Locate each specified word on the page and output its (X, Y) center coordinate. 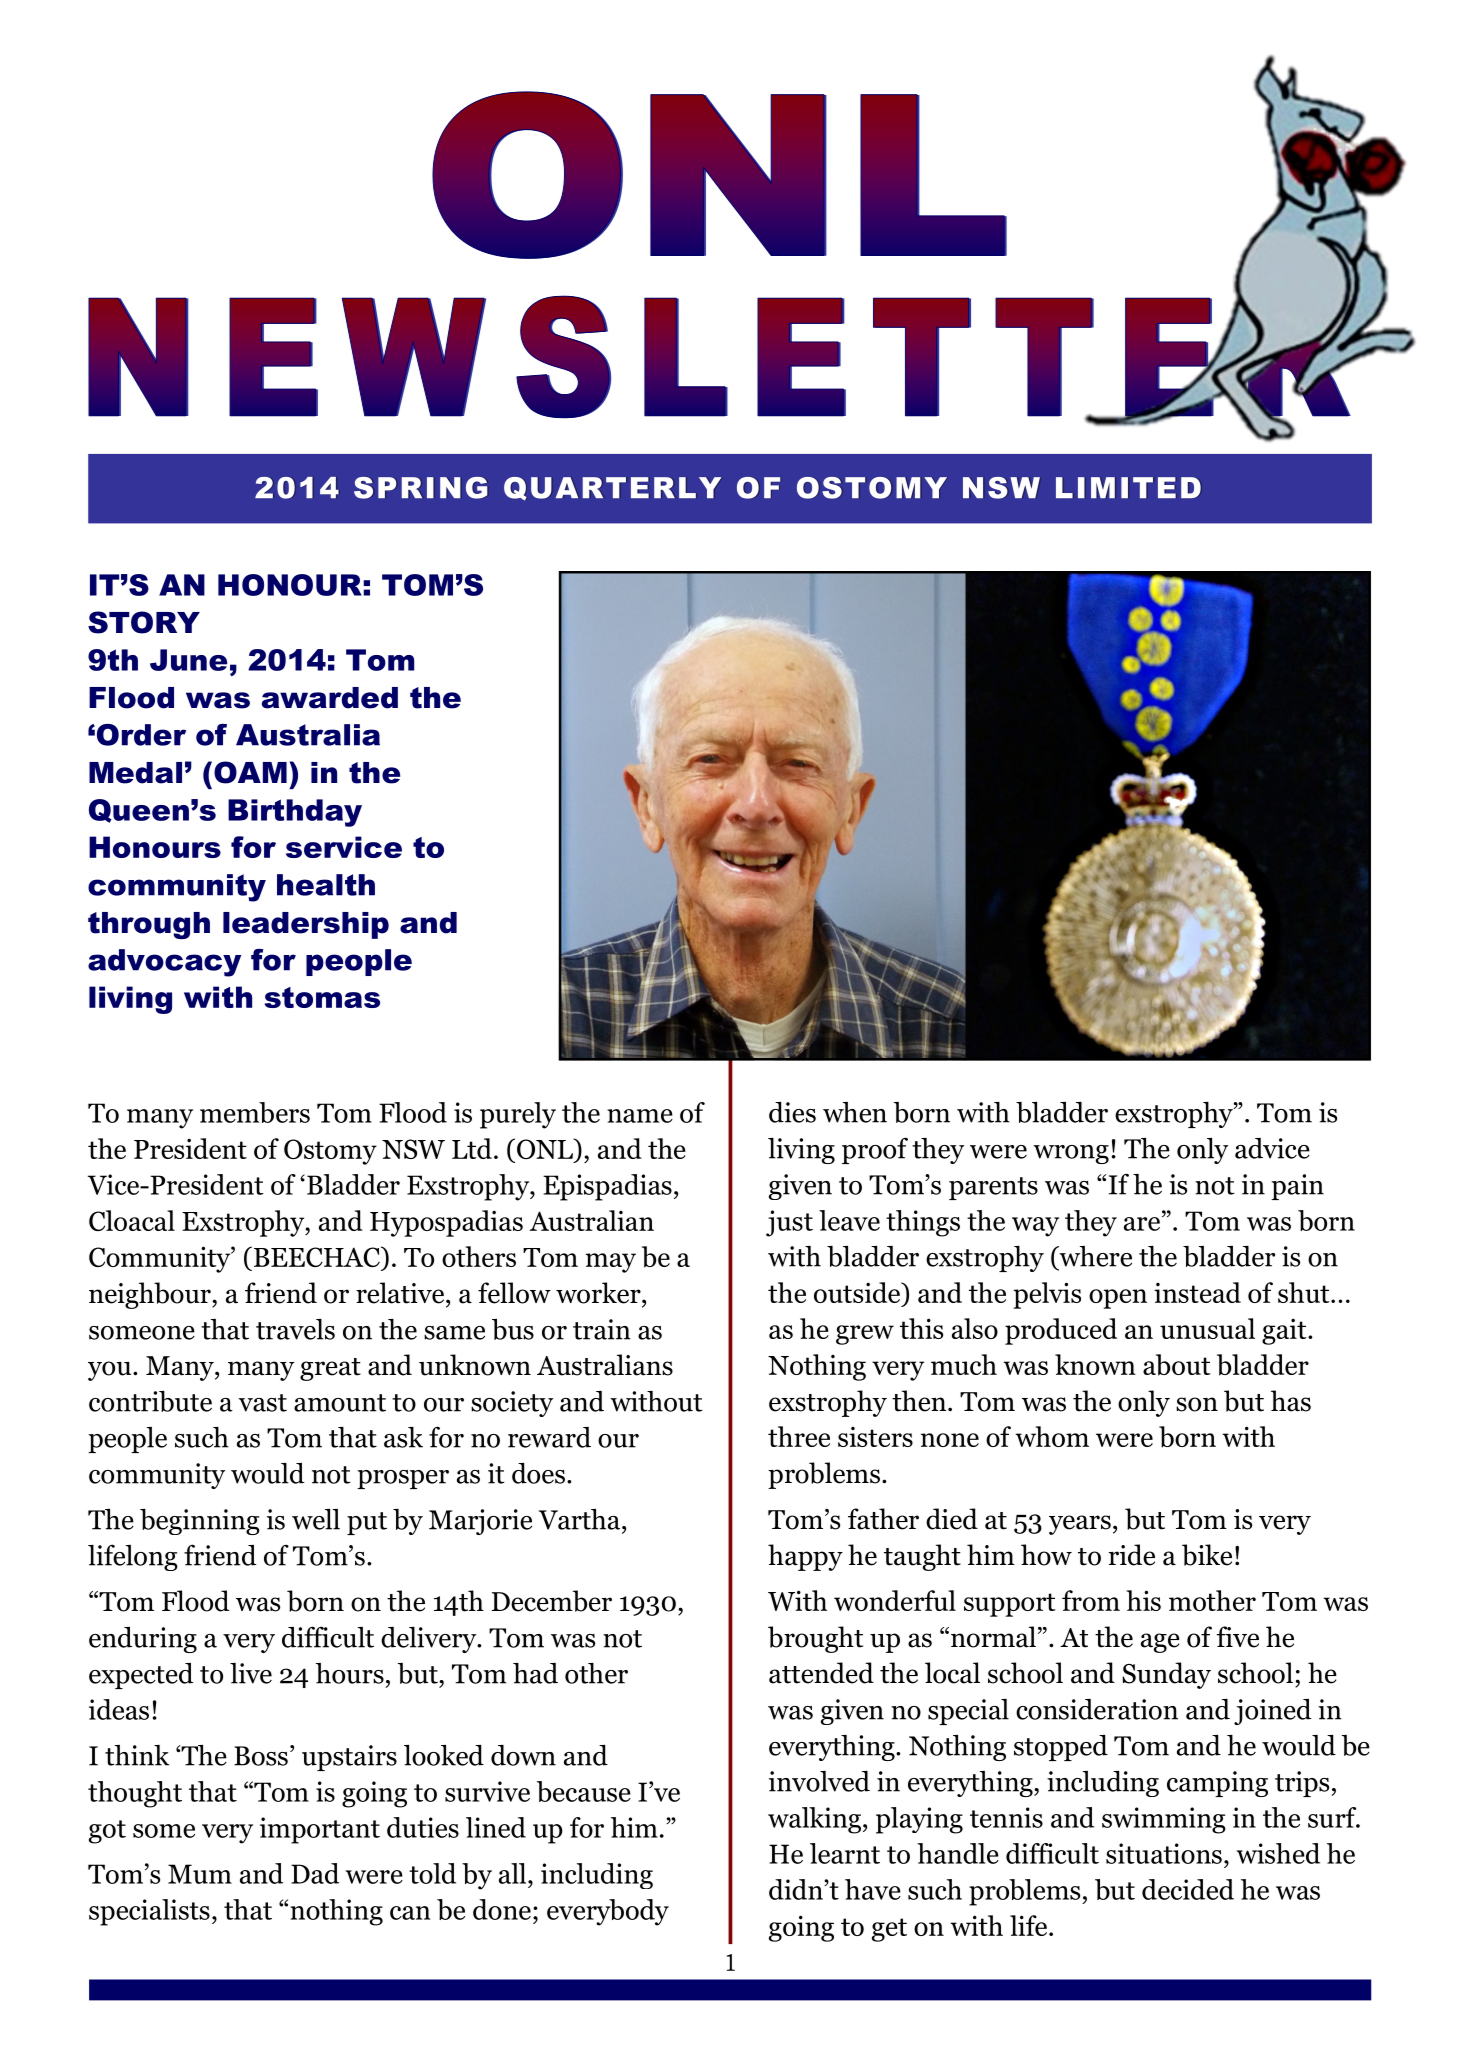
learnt (845, 1853)
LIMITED (1128, 487)
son (1197, 1404)
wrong (1071, 1154)
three (799, 1436)
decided (1188, 1889)
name (640, 1116)
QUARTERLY (612, 489)
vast (262, 1403)
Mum (200, 1874)
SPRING (420, 488)
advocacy (164, 963)
